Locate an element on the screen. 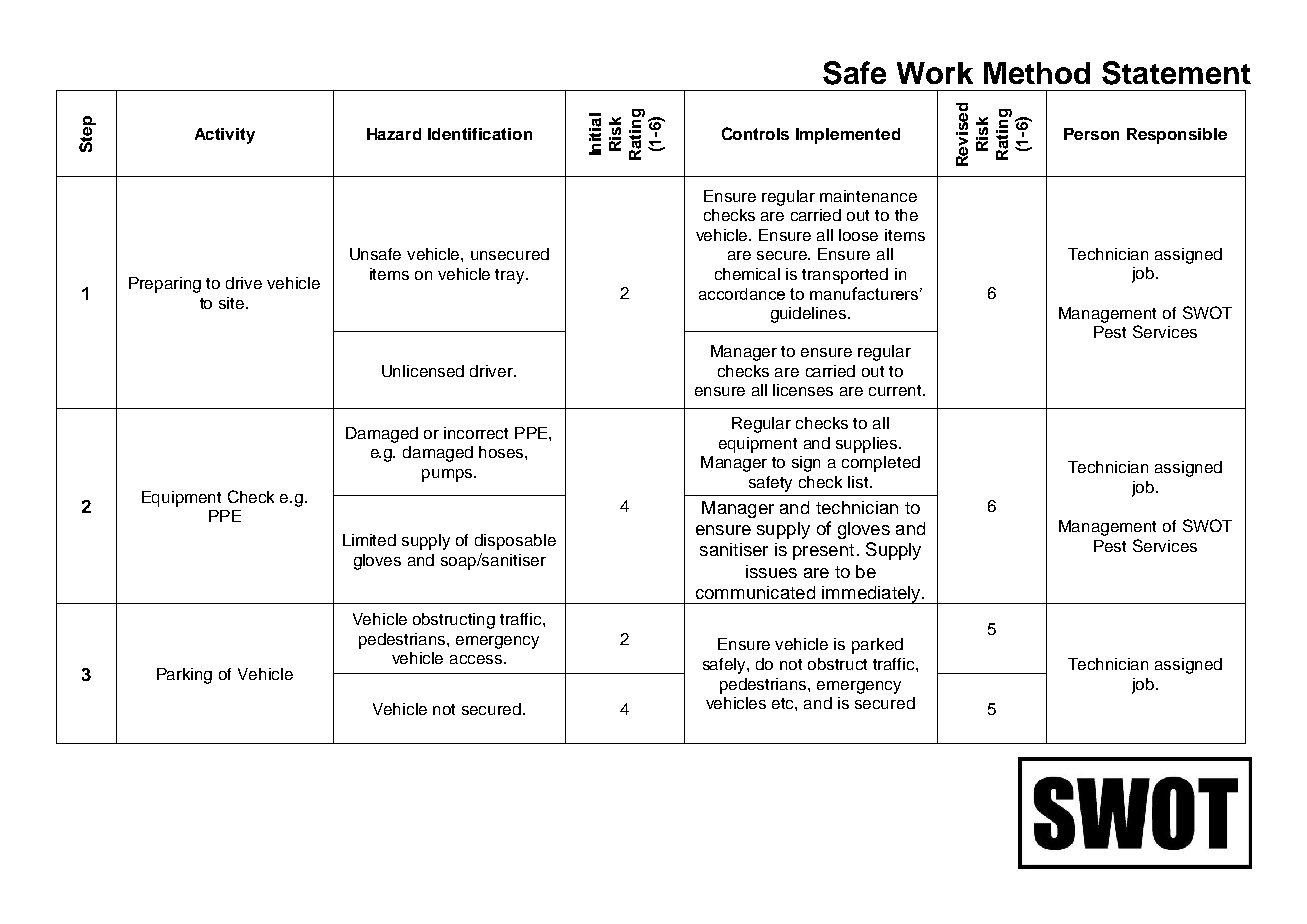 The height and width of the screenshot is (924, 1307). Controls is located at coordinates (755, 133).
